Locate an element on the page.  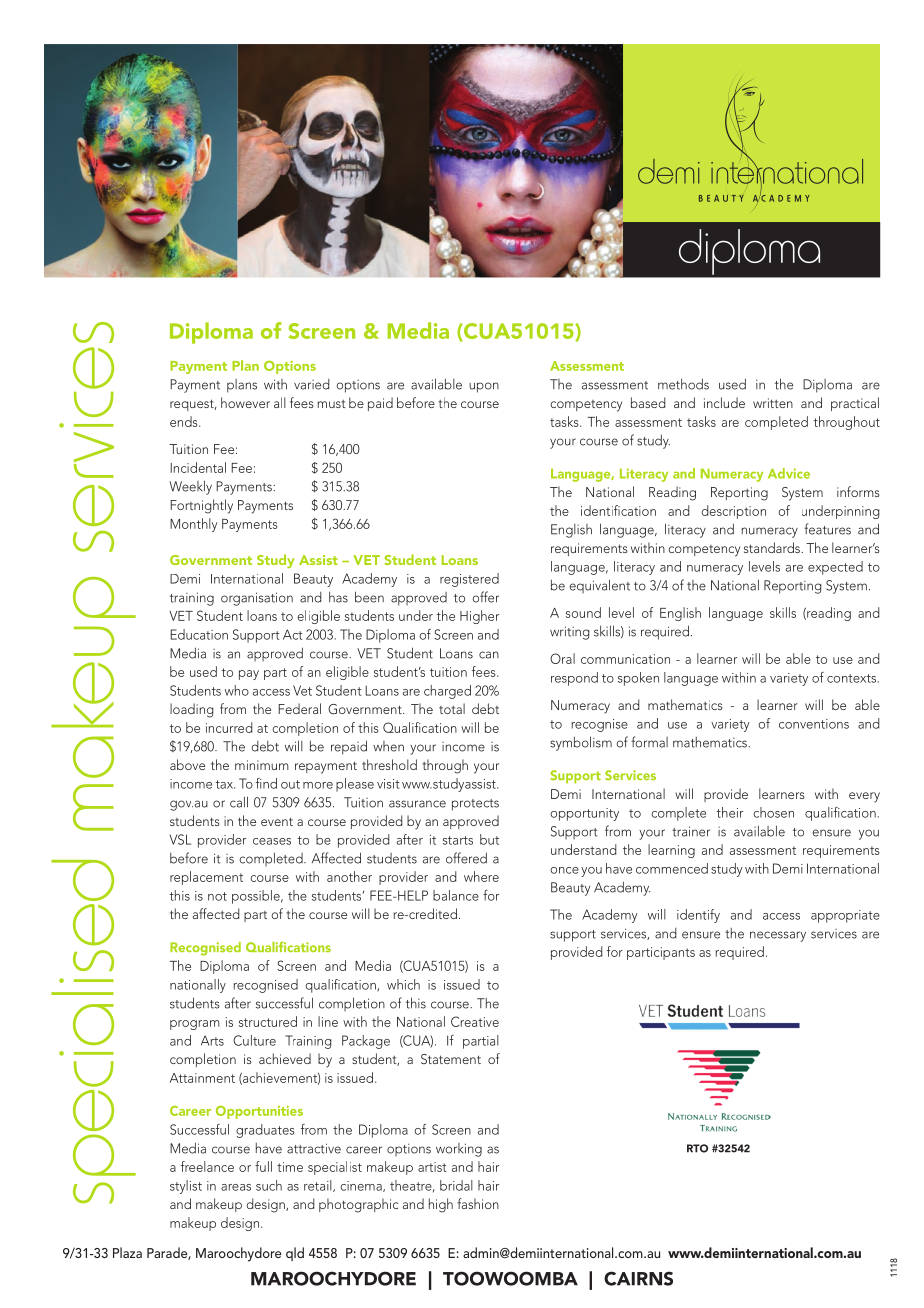
upon is located at coordinates (484, 387).
